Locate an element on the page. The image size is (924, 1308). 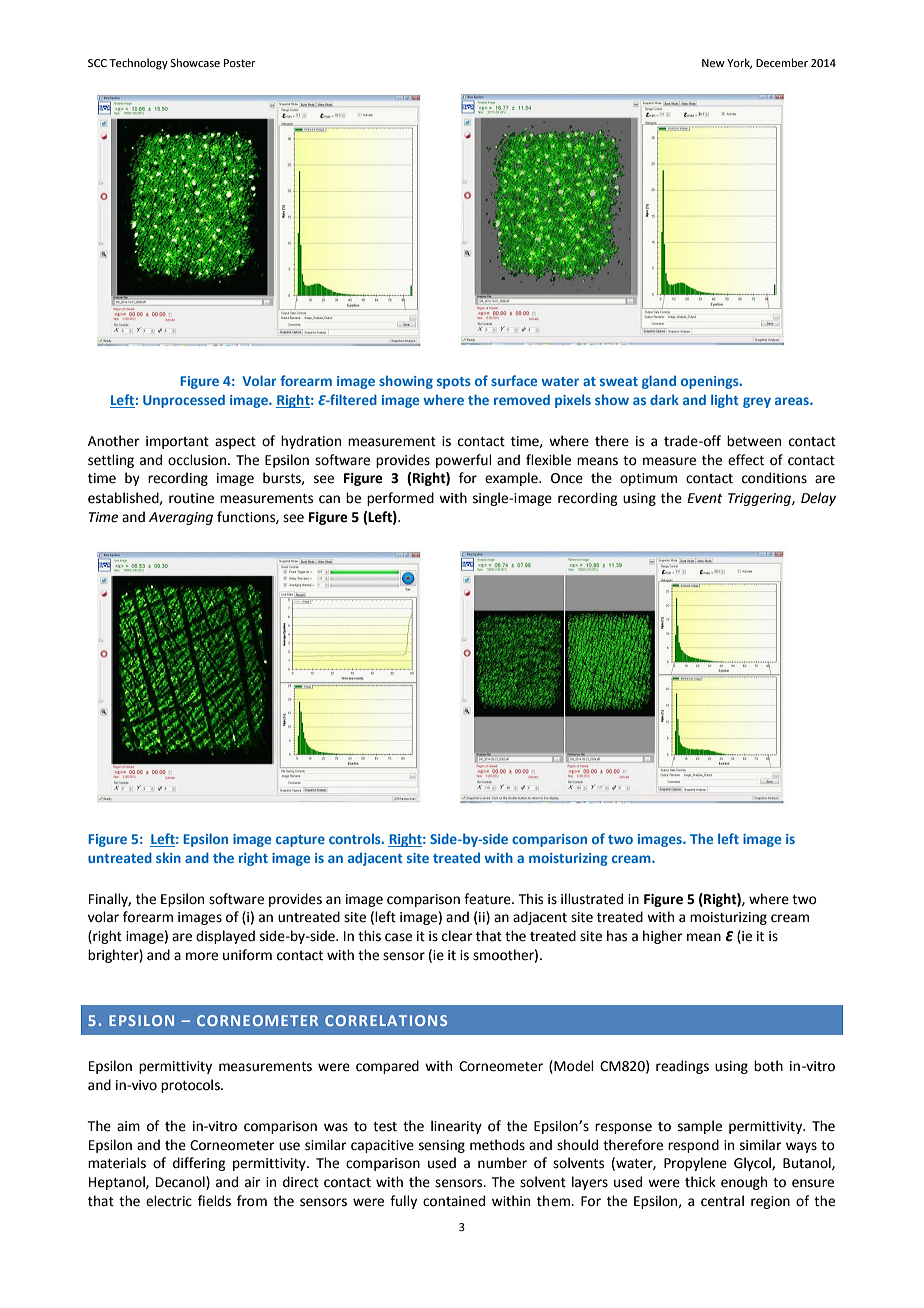
sensing is located at coordinates (442, 1146).
